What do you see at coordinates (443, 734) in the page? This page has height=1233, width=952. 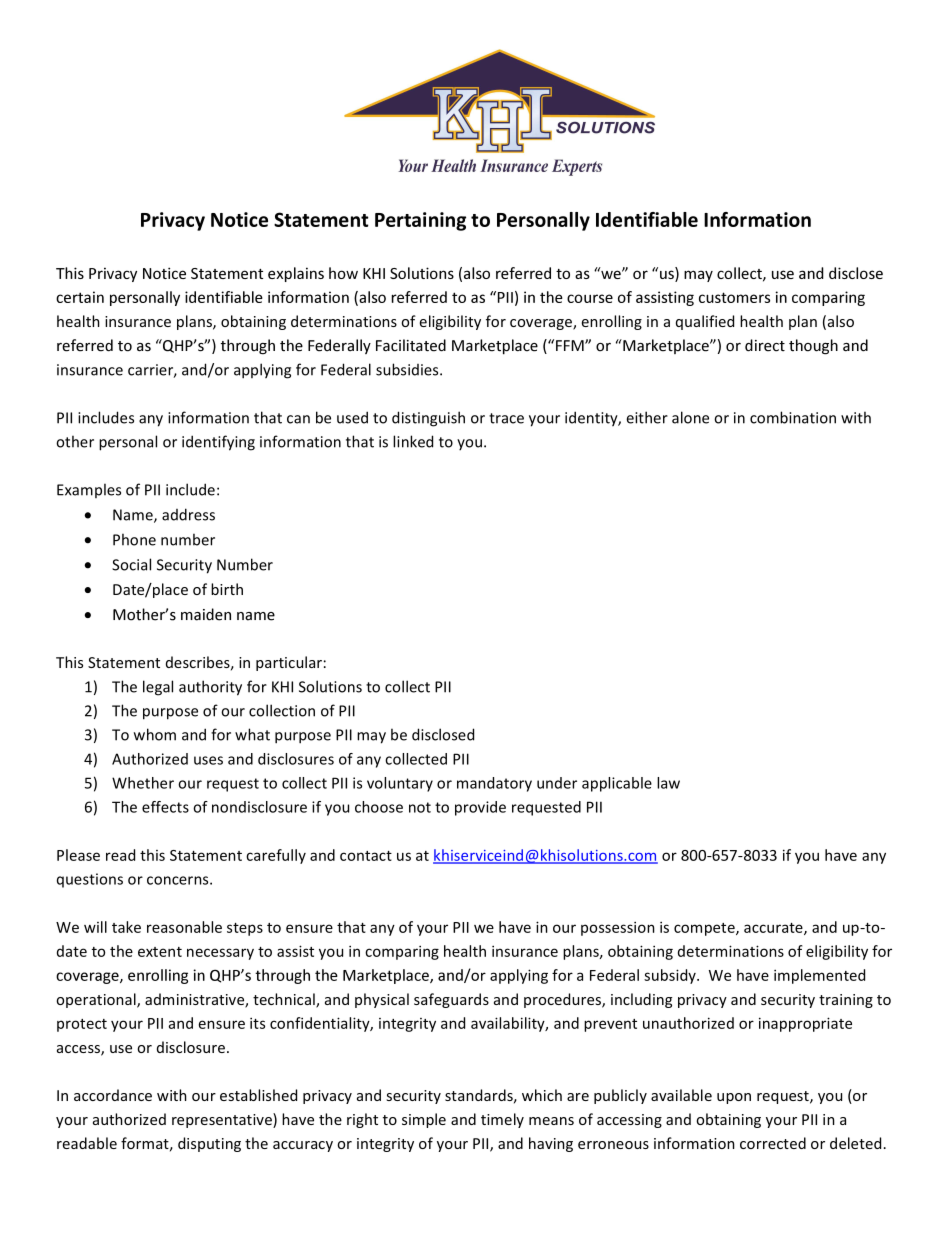 I see `disclosed` at bounding box center [443, 734].
